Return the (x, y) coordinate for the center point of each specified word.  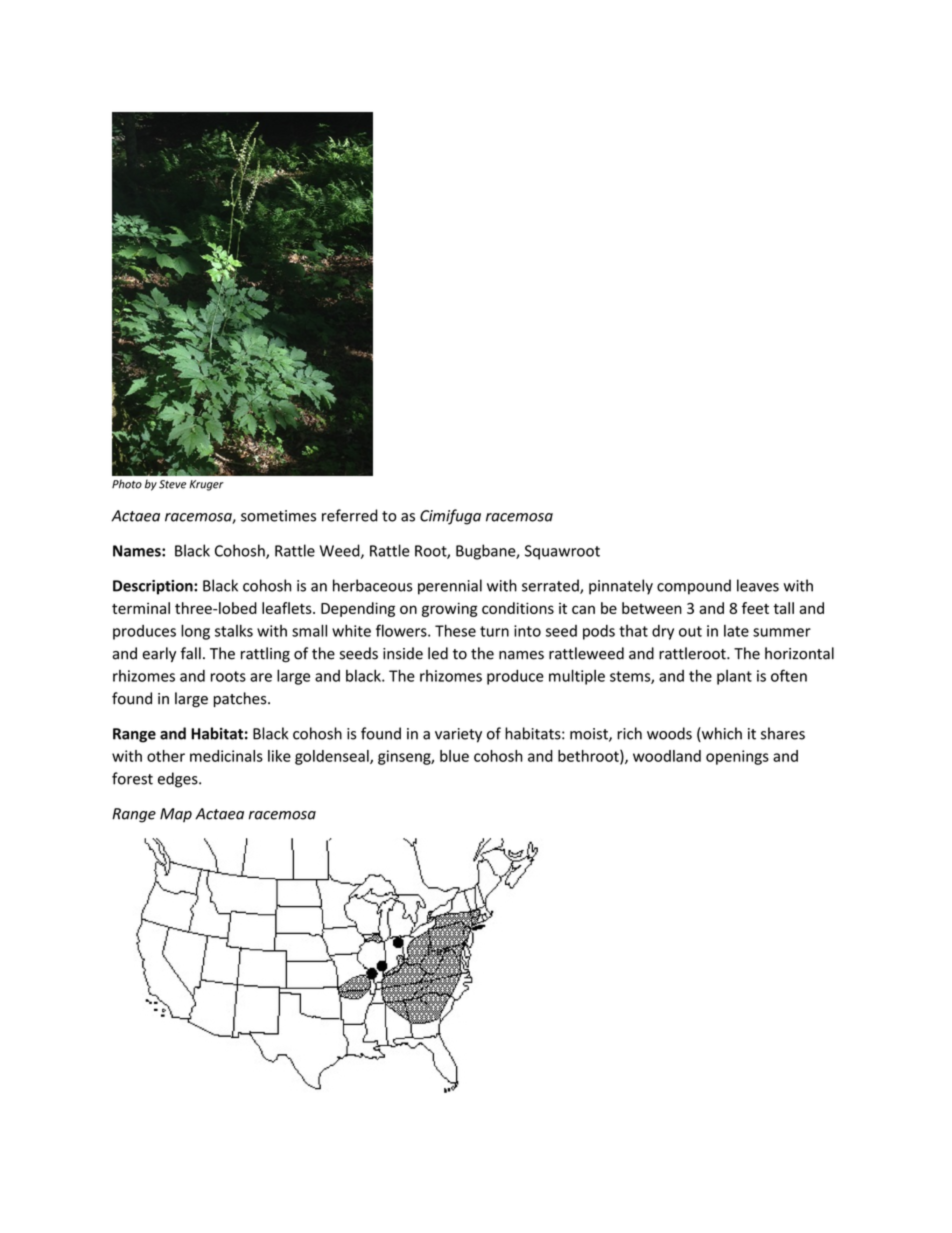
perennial (450, 587)
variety (458, 735)
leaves (758, 585)
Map (176, 815)
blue (454, 756)
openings (737, 757)
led (438, 653)
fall (191, 653)
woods (669, 733)
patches (241, 699)
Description (154, 587)
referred (350, 515)
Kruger (206, 485)
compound (694, 587)
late (736, 631)
